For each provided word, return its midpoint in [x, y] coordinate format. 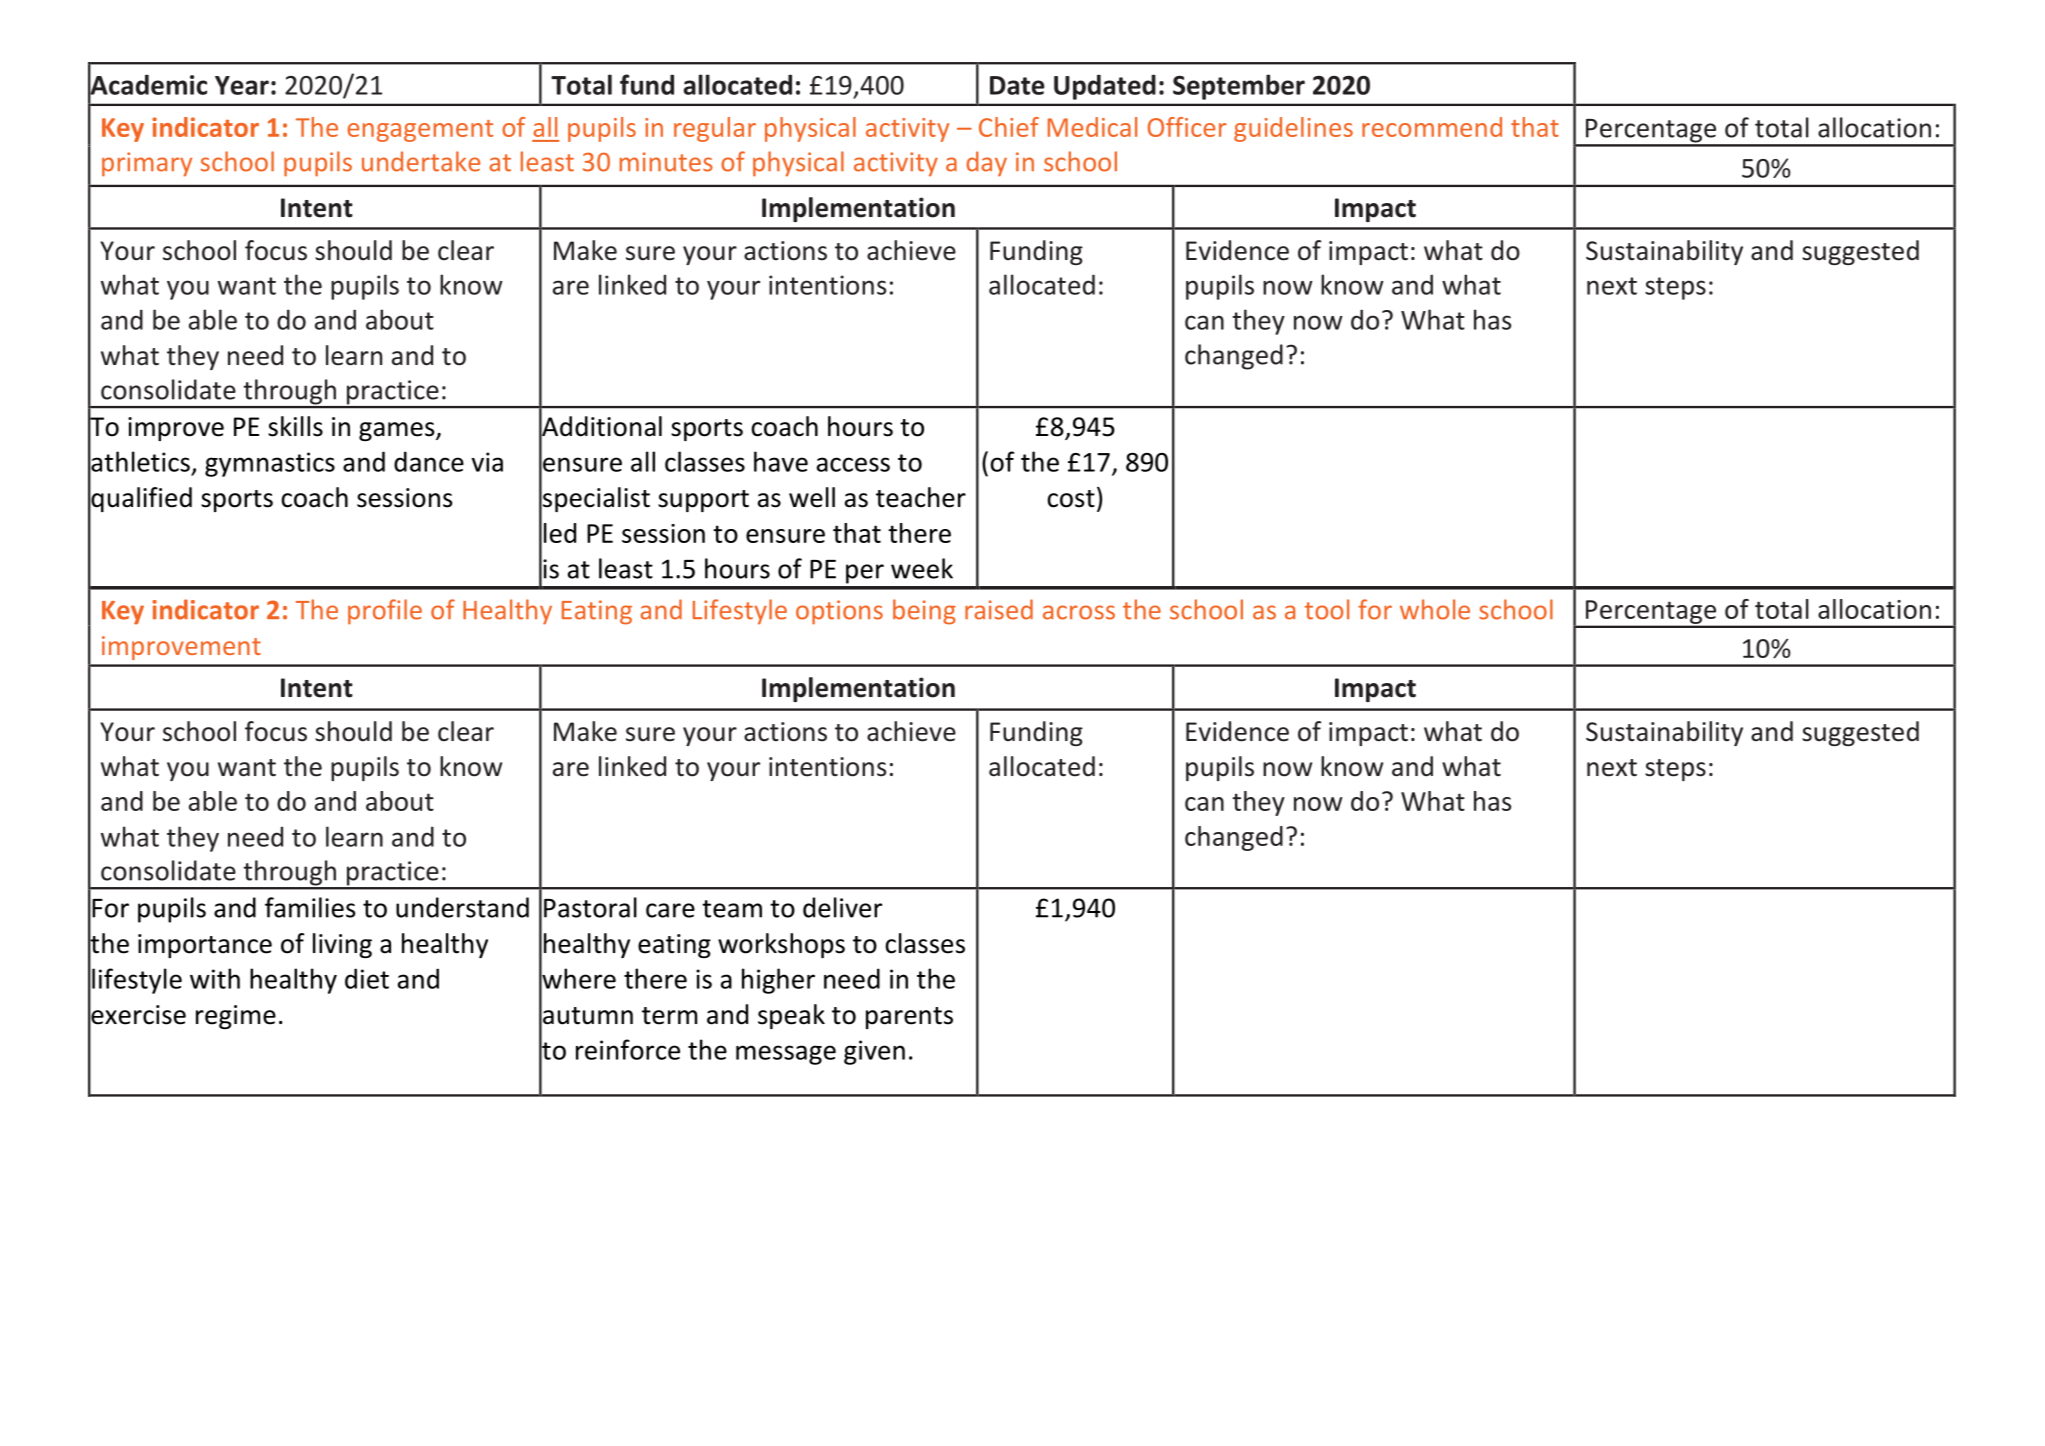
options [839, 612]
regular [715, 129]
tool [1327, 609]
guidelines [1293, 129]
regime [236, 1017]
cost [1071, 499]
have [781, 461]
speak [791, 1016]
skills [295, 426]
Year [242, 85]
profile [385, 612]
